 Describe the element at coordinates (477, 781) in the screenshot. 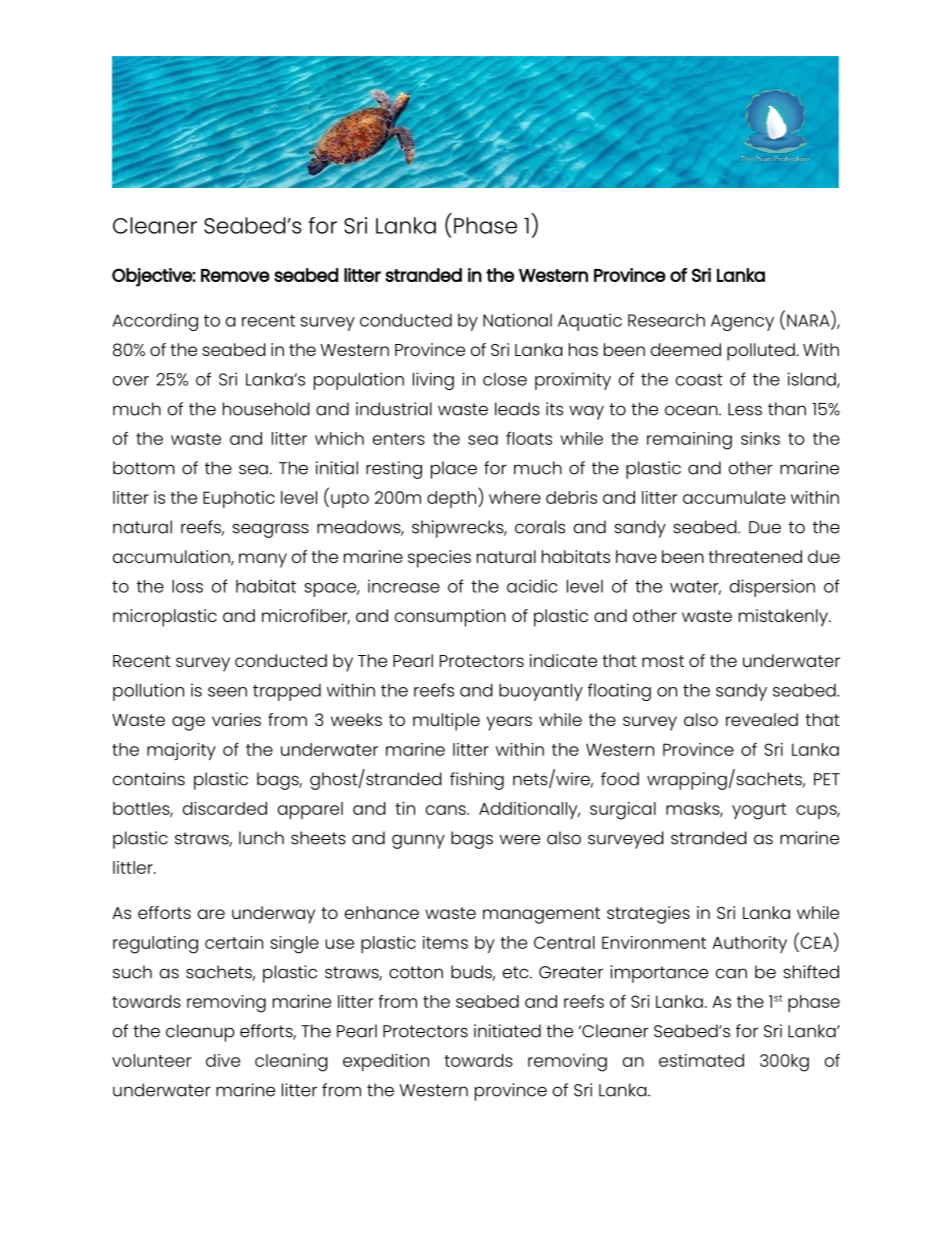

I see `fishing` at that location.
